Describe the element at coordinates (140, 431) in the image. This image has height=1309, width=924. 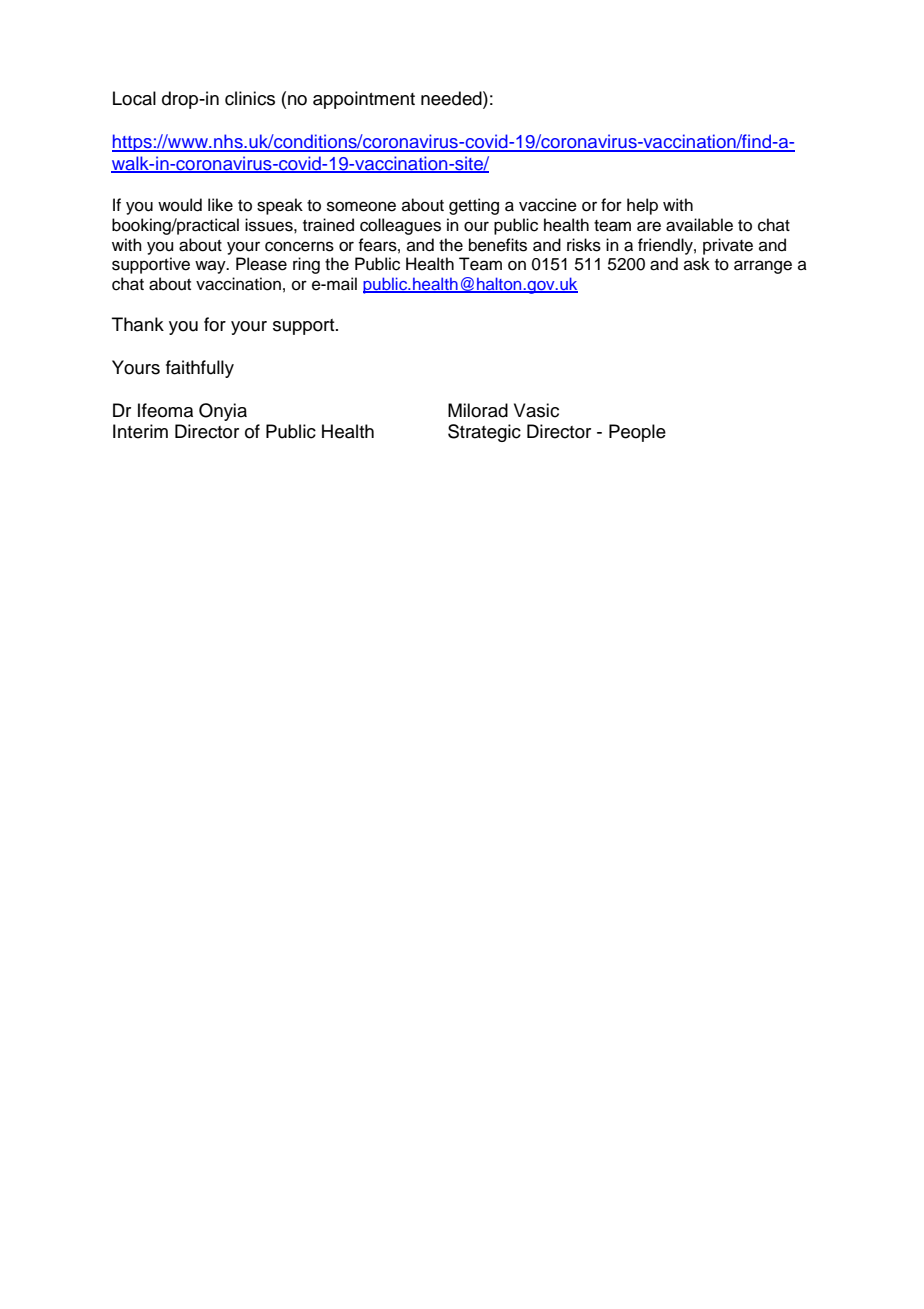
I see `Interim` at that location.
